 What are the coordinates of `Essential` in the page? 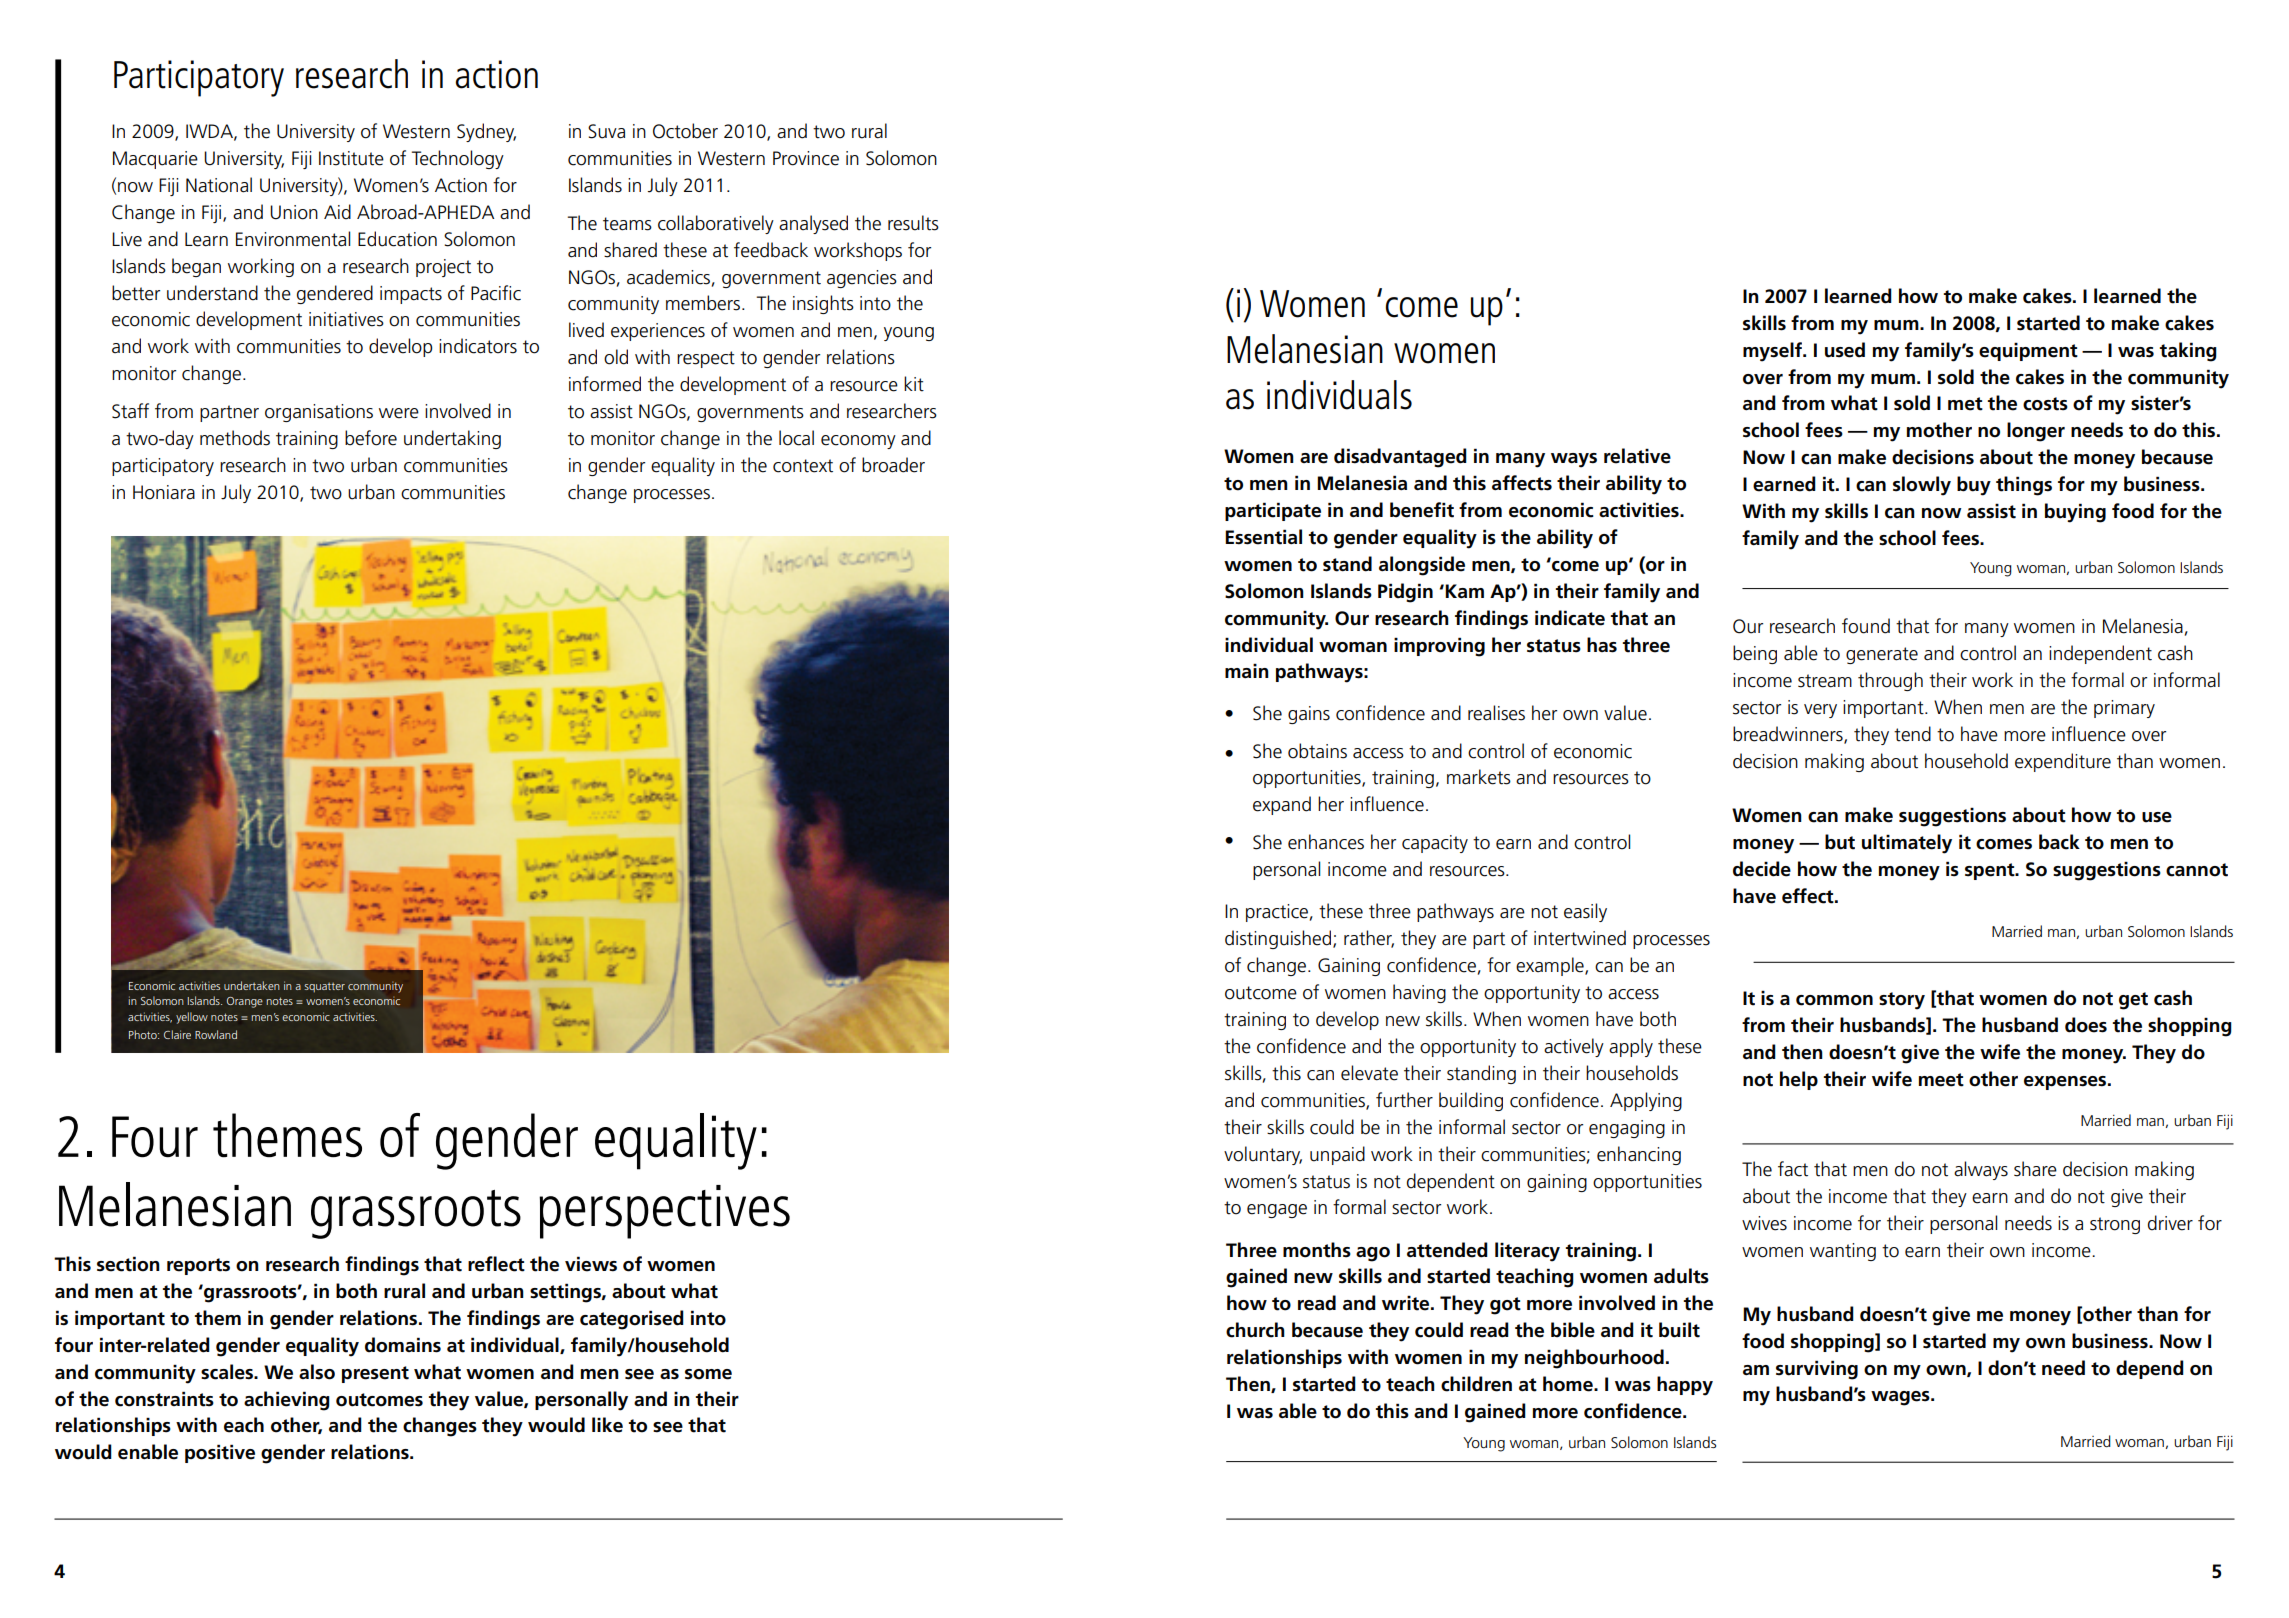 It's located at (1263, 537).
